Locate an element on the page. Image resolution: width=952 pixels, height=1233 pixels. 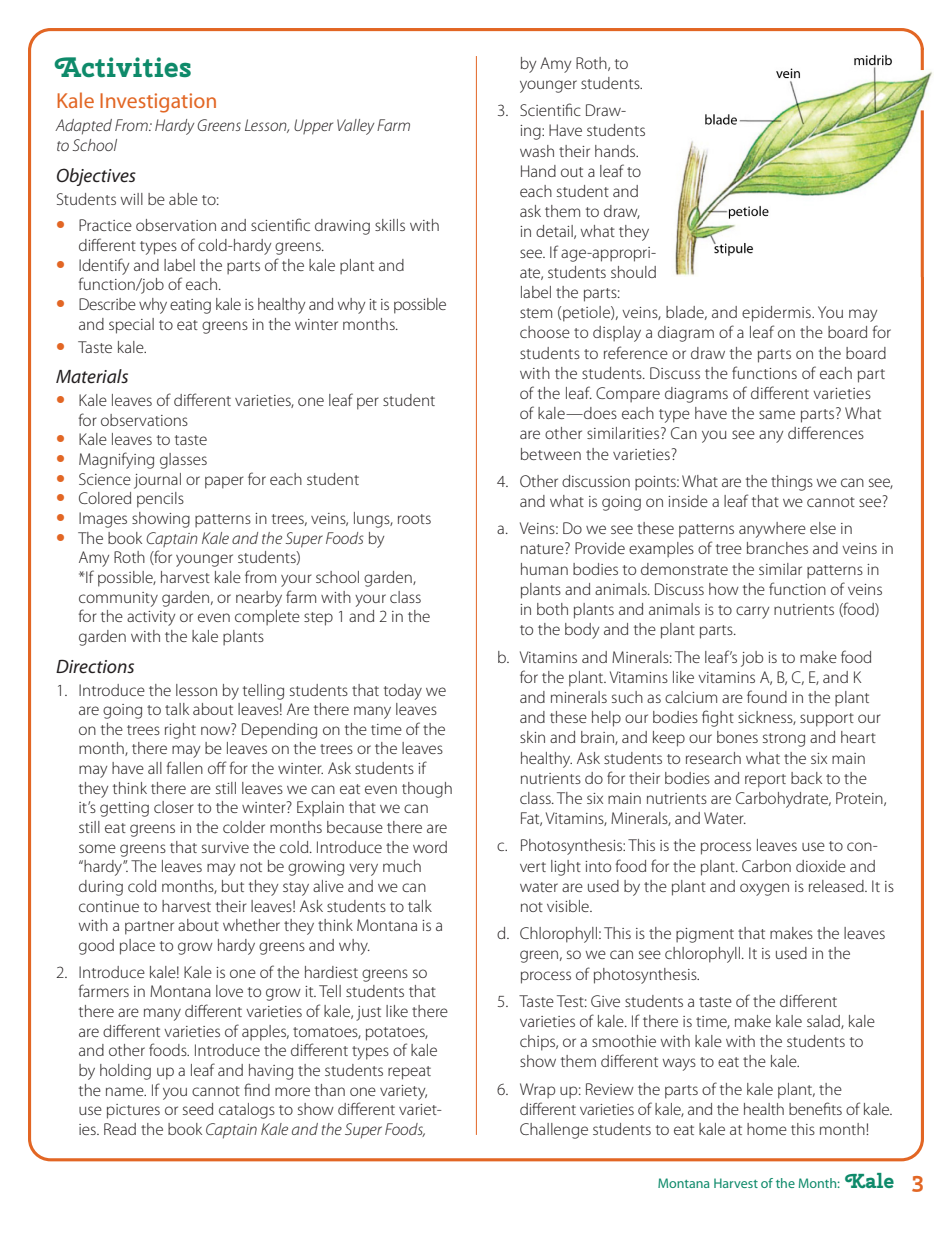
fallen is located at coordinates (184, 767).
